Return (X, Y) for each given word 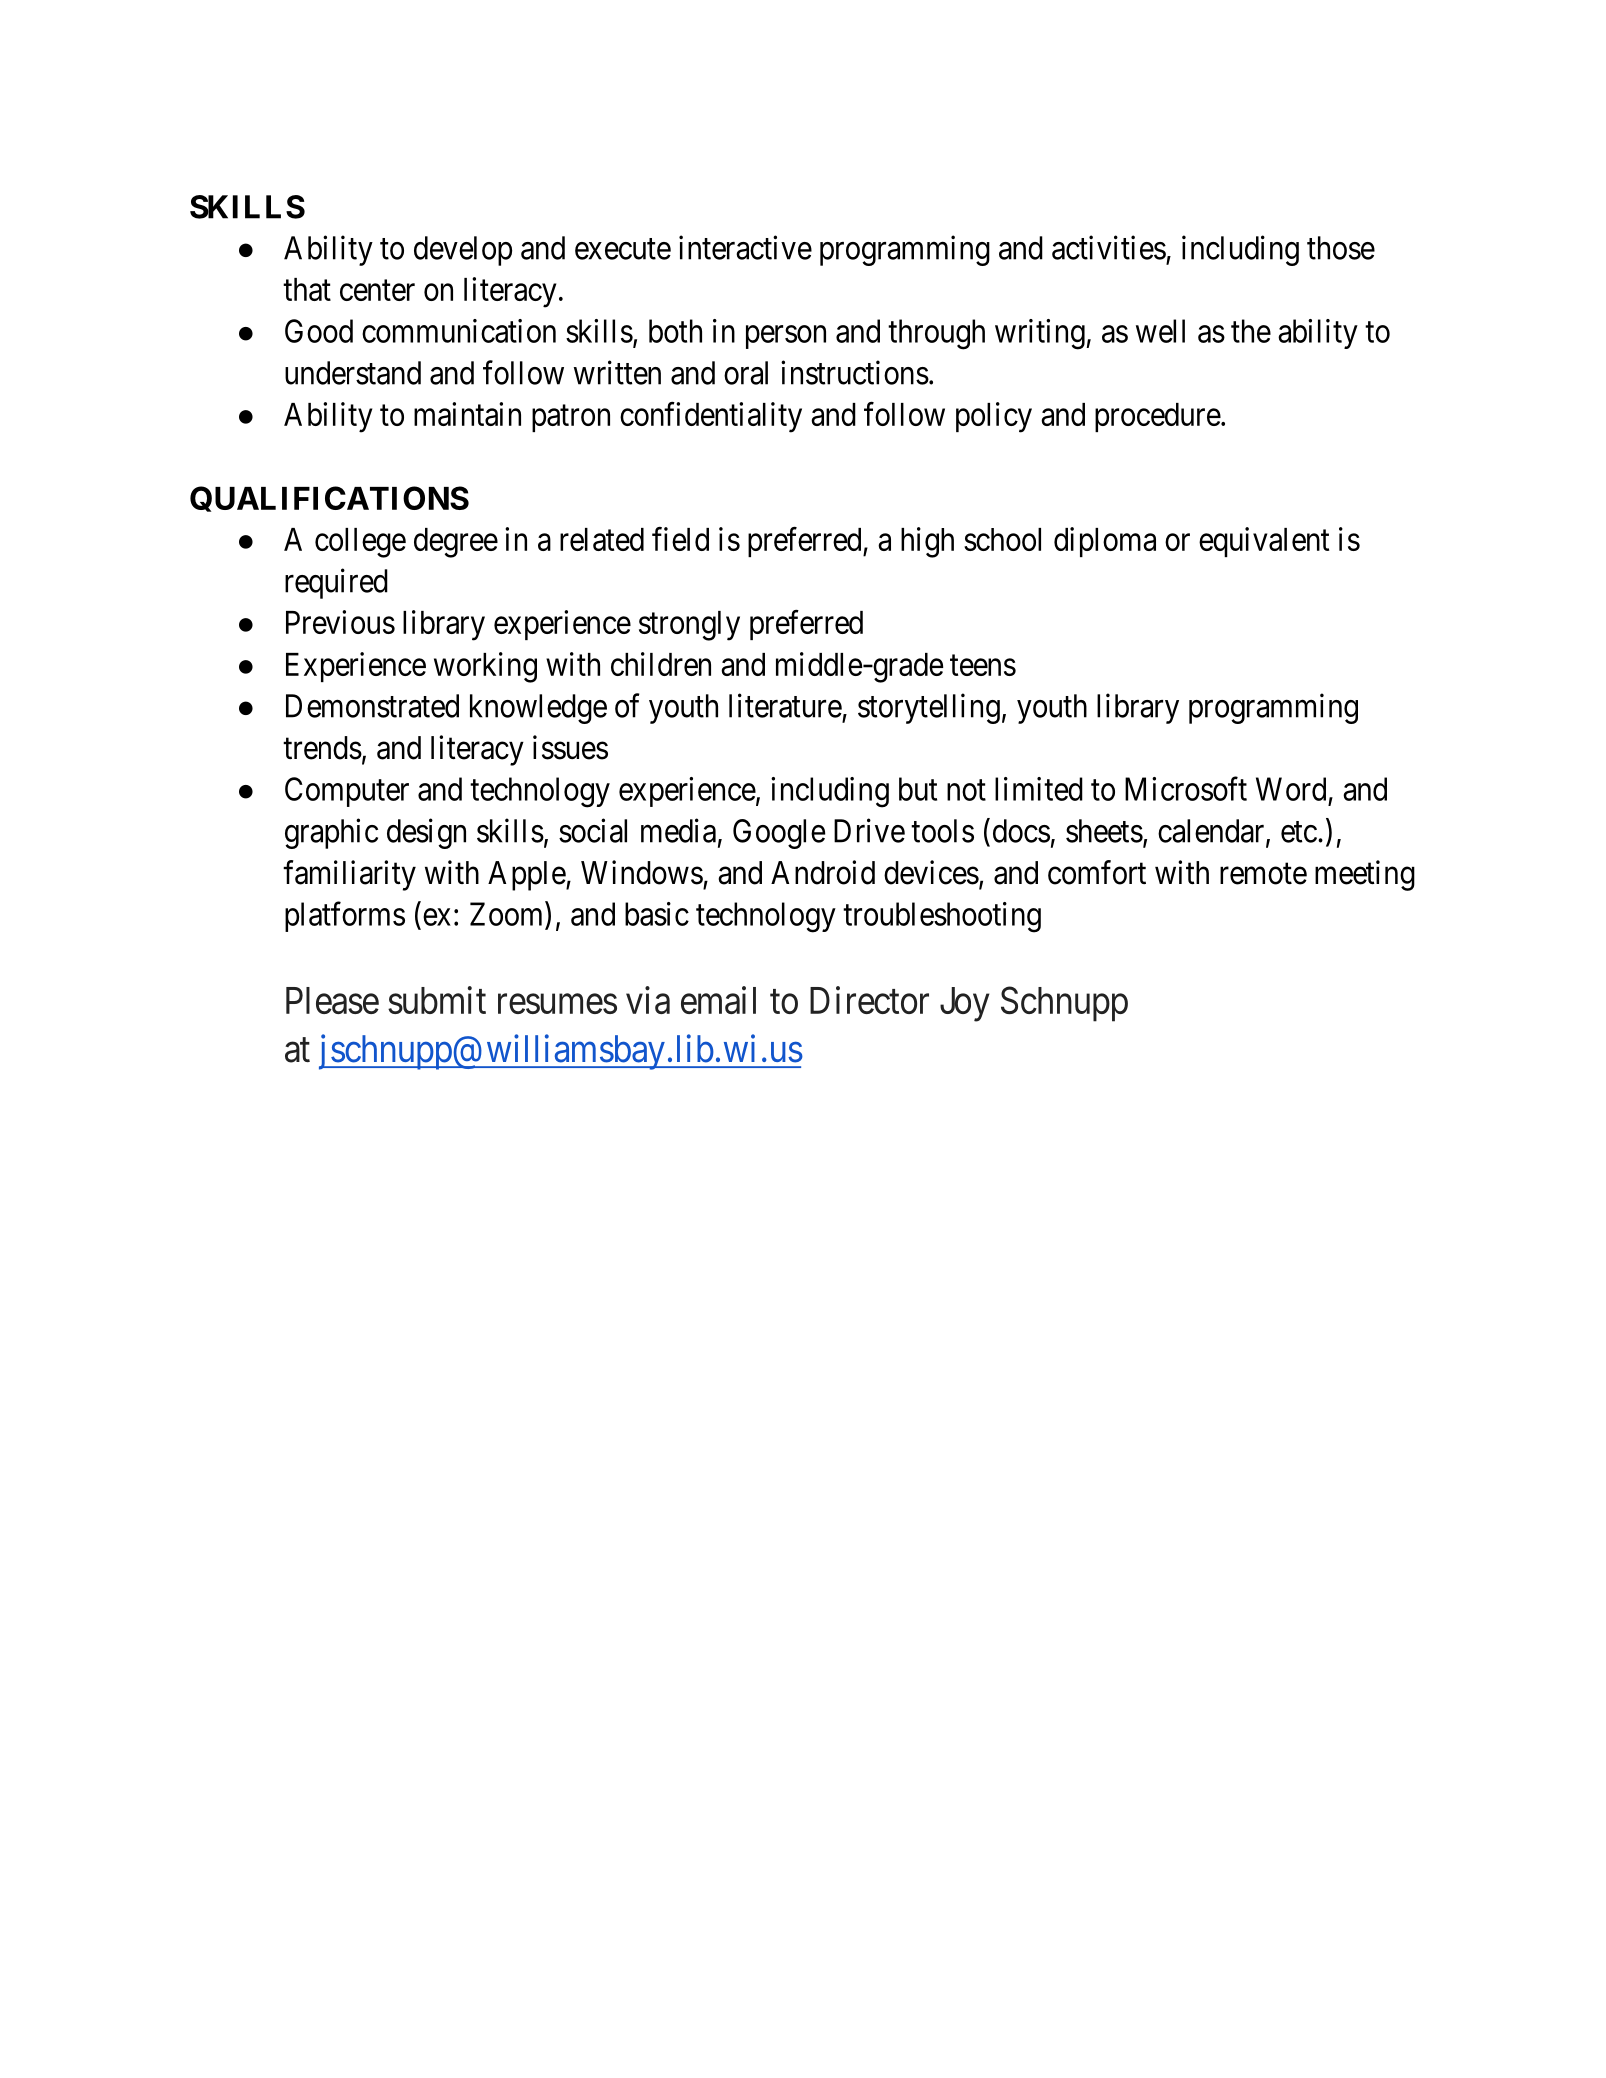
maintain (467, 414)
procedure (1158, 417)
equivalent (1264, 542)
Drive (869, 830)
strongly (689, 626)
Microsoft (1186, 789)
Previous (340, 622)
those (1341, 248)
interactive (745, 247)
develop (463, 251)
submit (437, 1000)
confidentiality (711, 417)
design (426, 833)
